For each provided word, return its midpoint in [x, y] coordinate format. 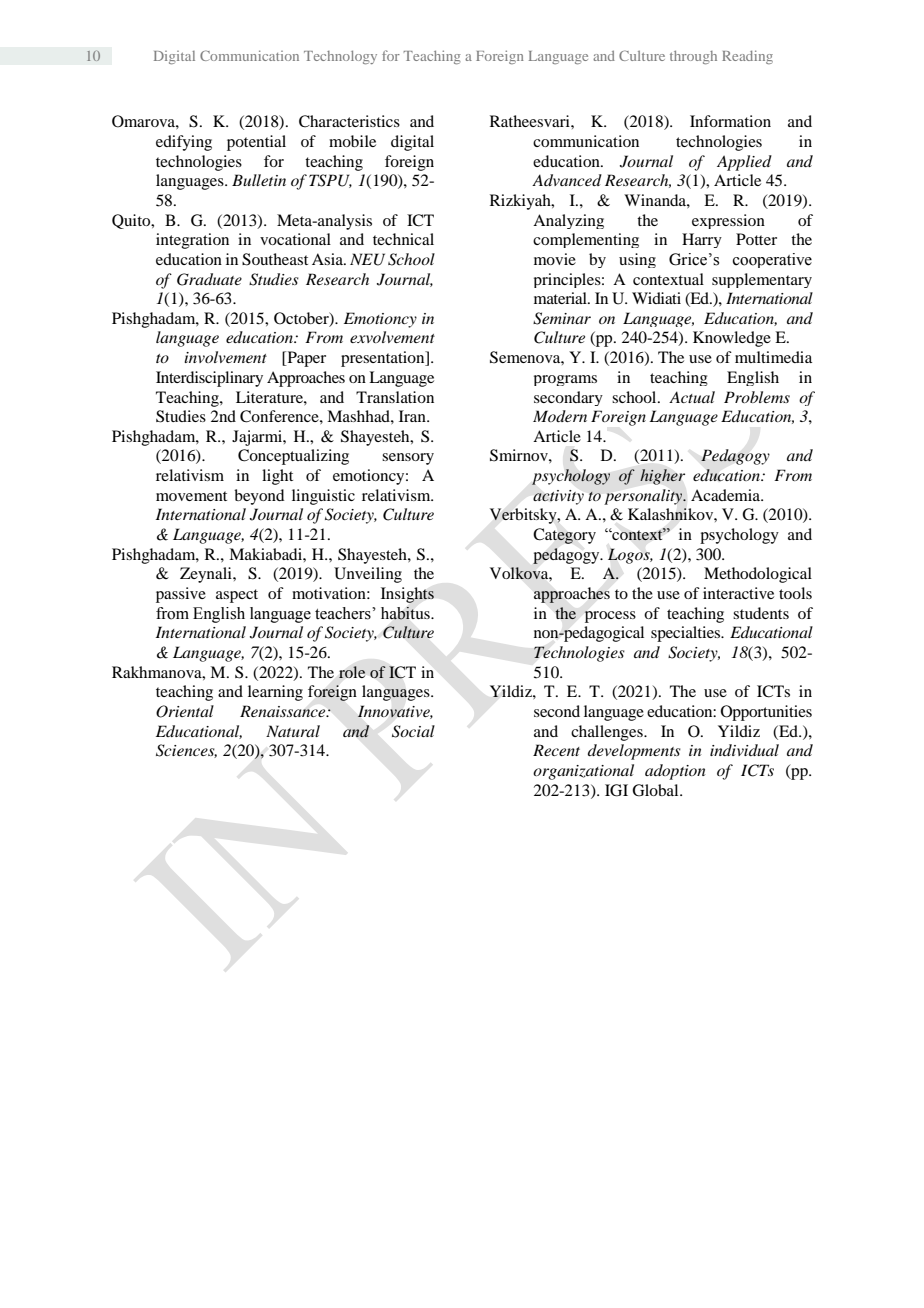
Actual [692, 397]
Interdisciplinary [209, 379]
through [693, 57]
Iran [413, 416]
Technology [340, 57]
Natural [293, 731]
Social [413, 731]
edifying [184, 143]
